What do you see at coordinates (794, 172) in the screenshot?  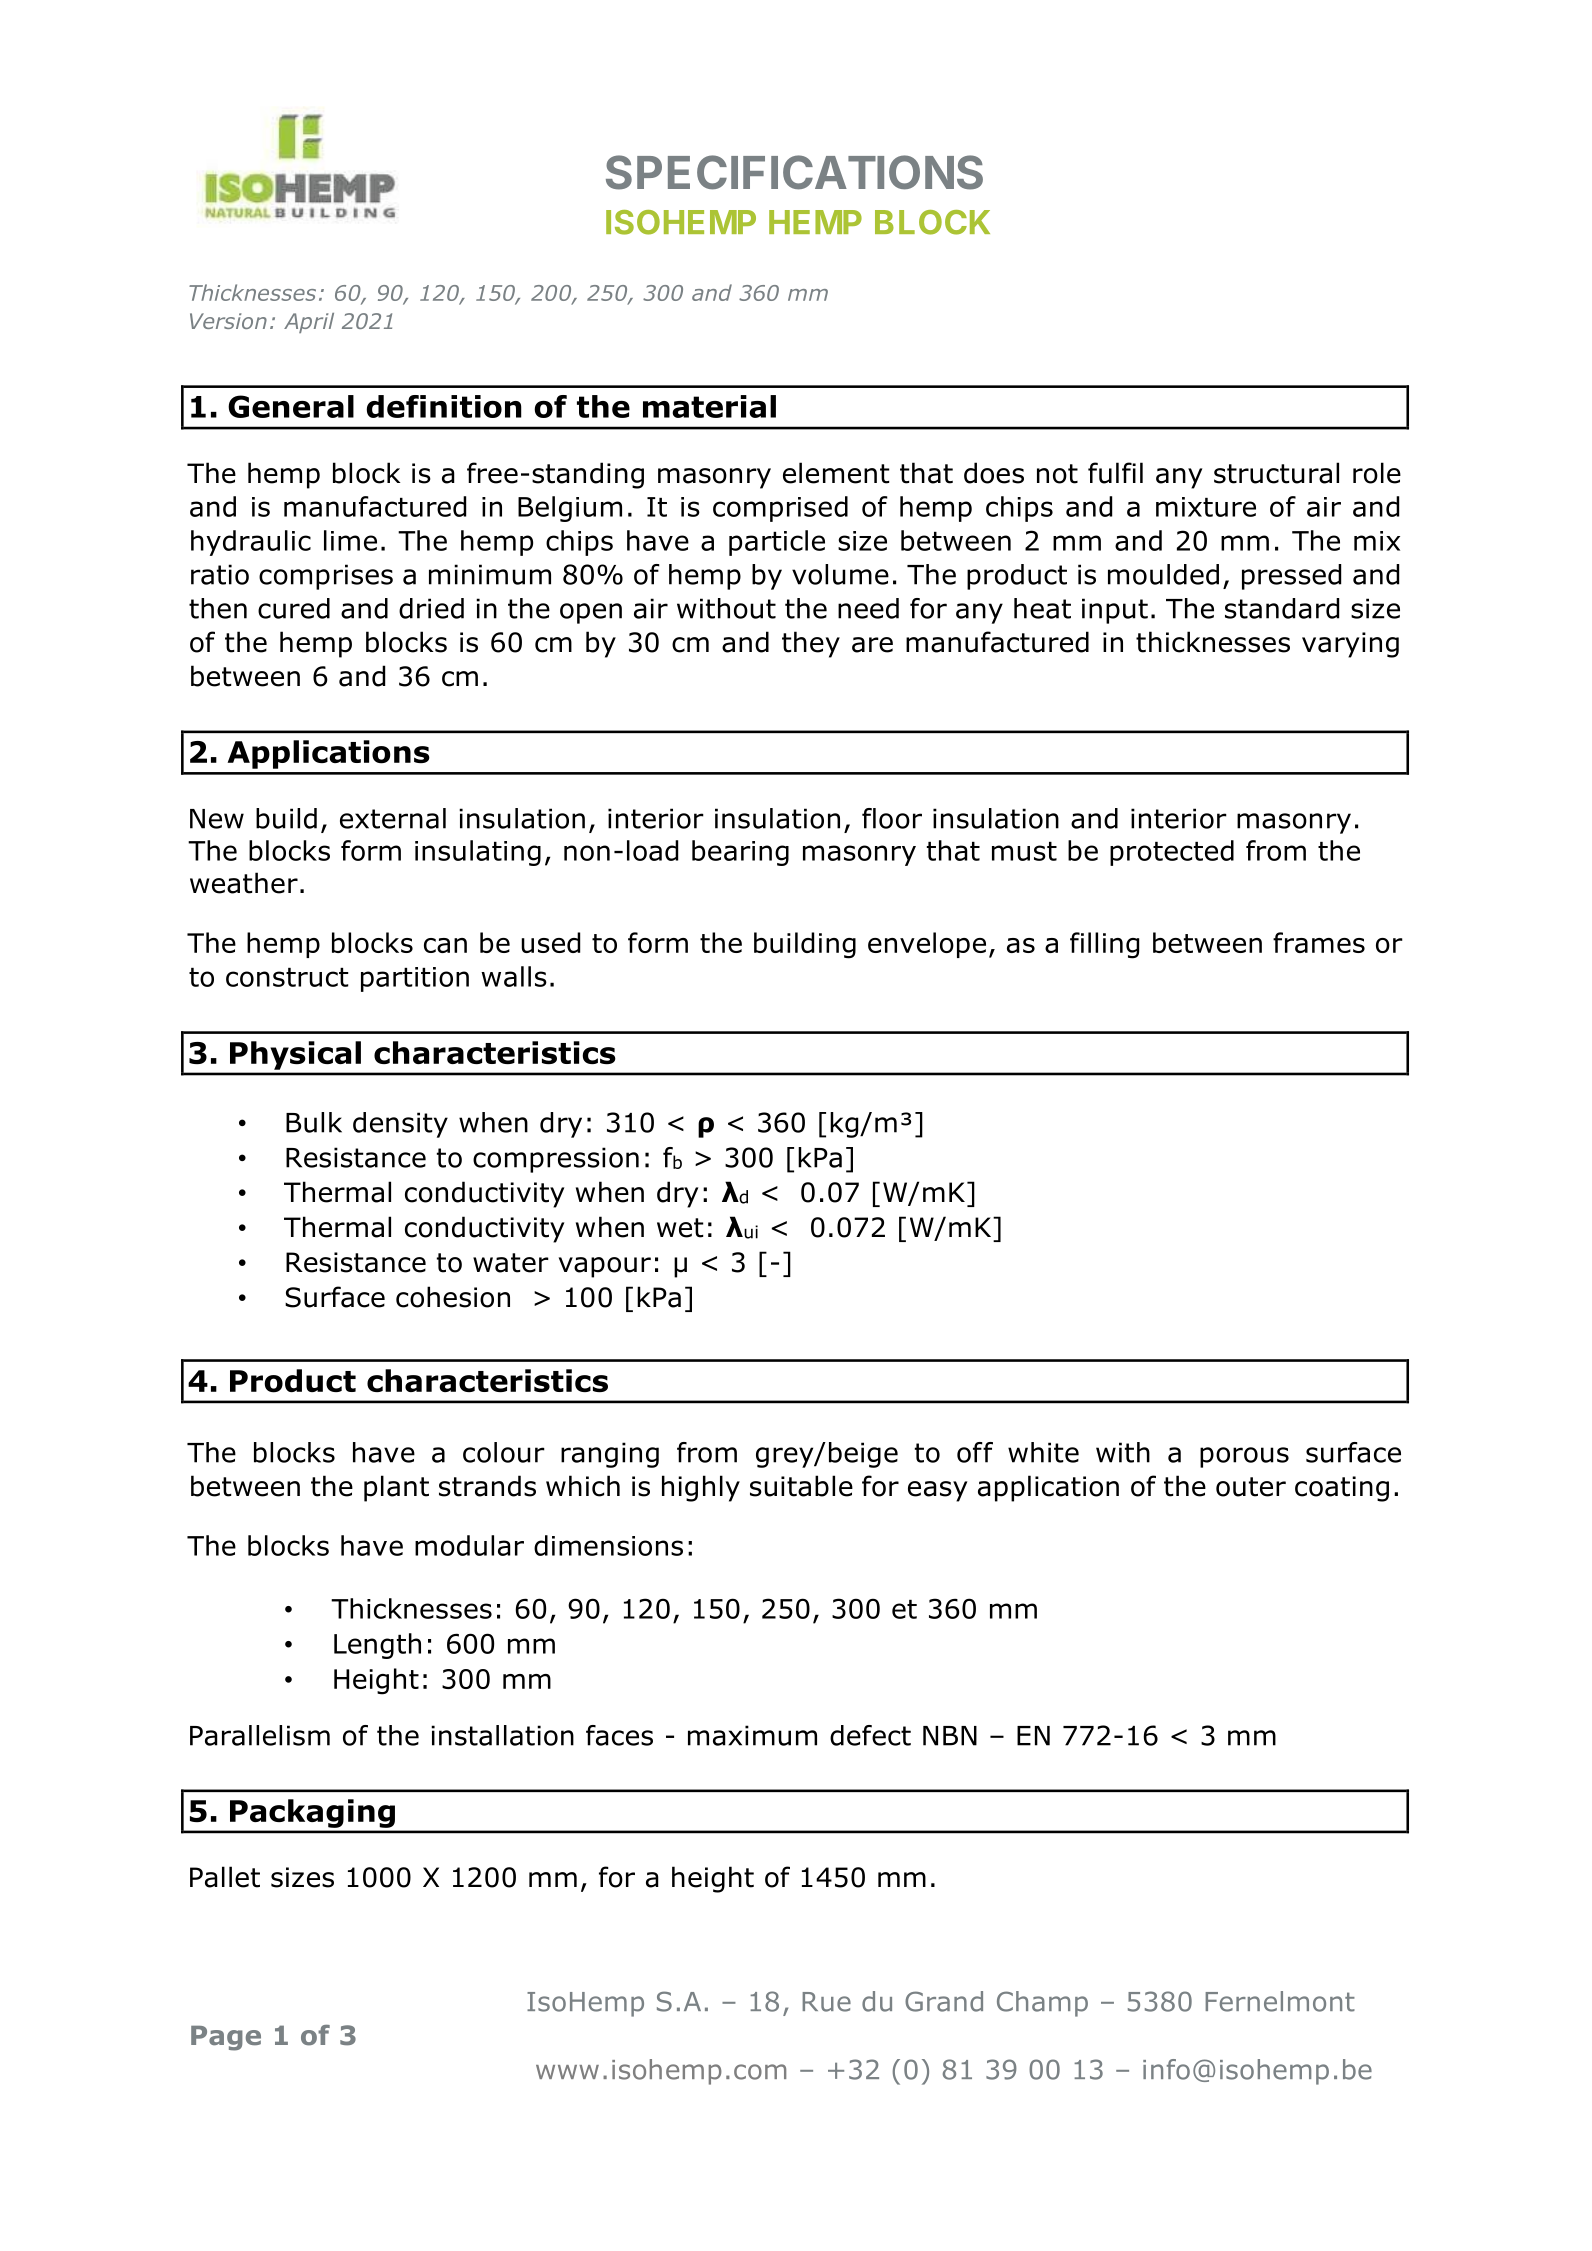 I see `SPECIFICATIONS` at bounding box center [794, 172].
